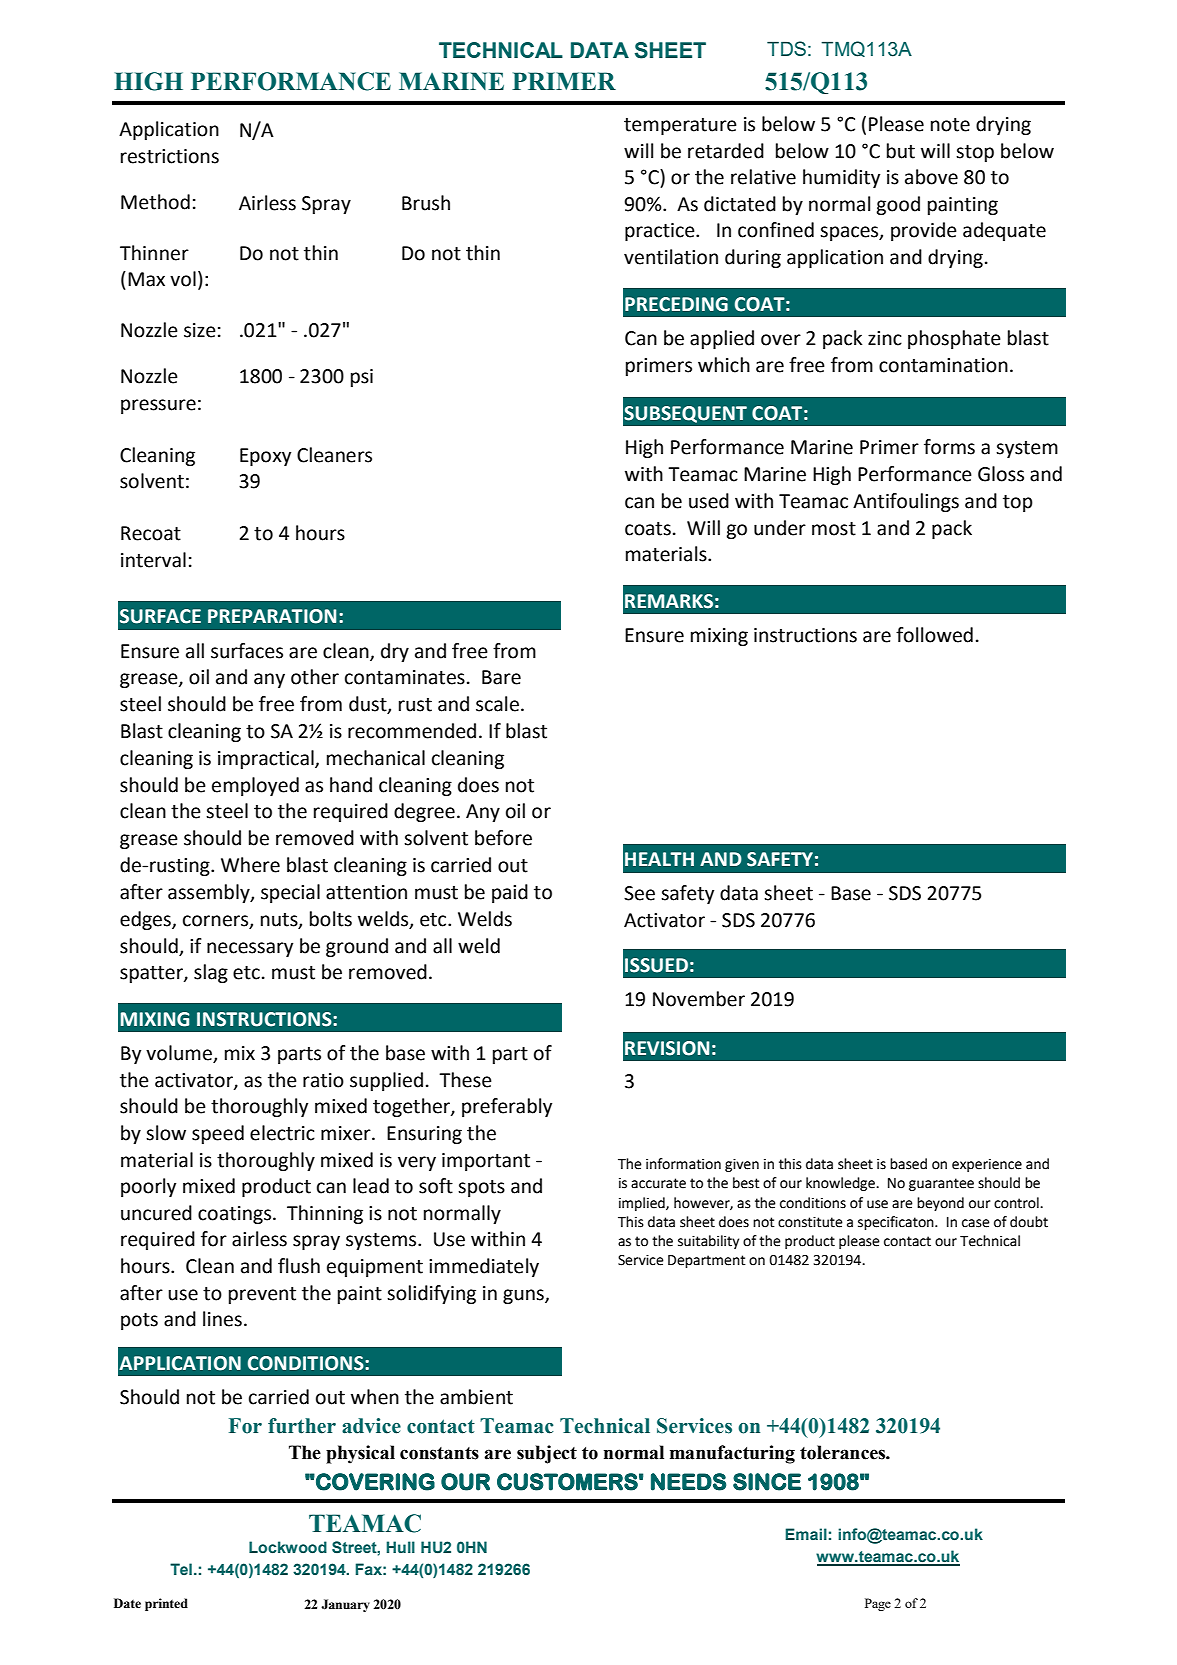 This screenshot has height=1665, width=1177. What do you see at coordinates (931, 177) in the screenshot?
I see `above` at bounding box center [931, 177].
